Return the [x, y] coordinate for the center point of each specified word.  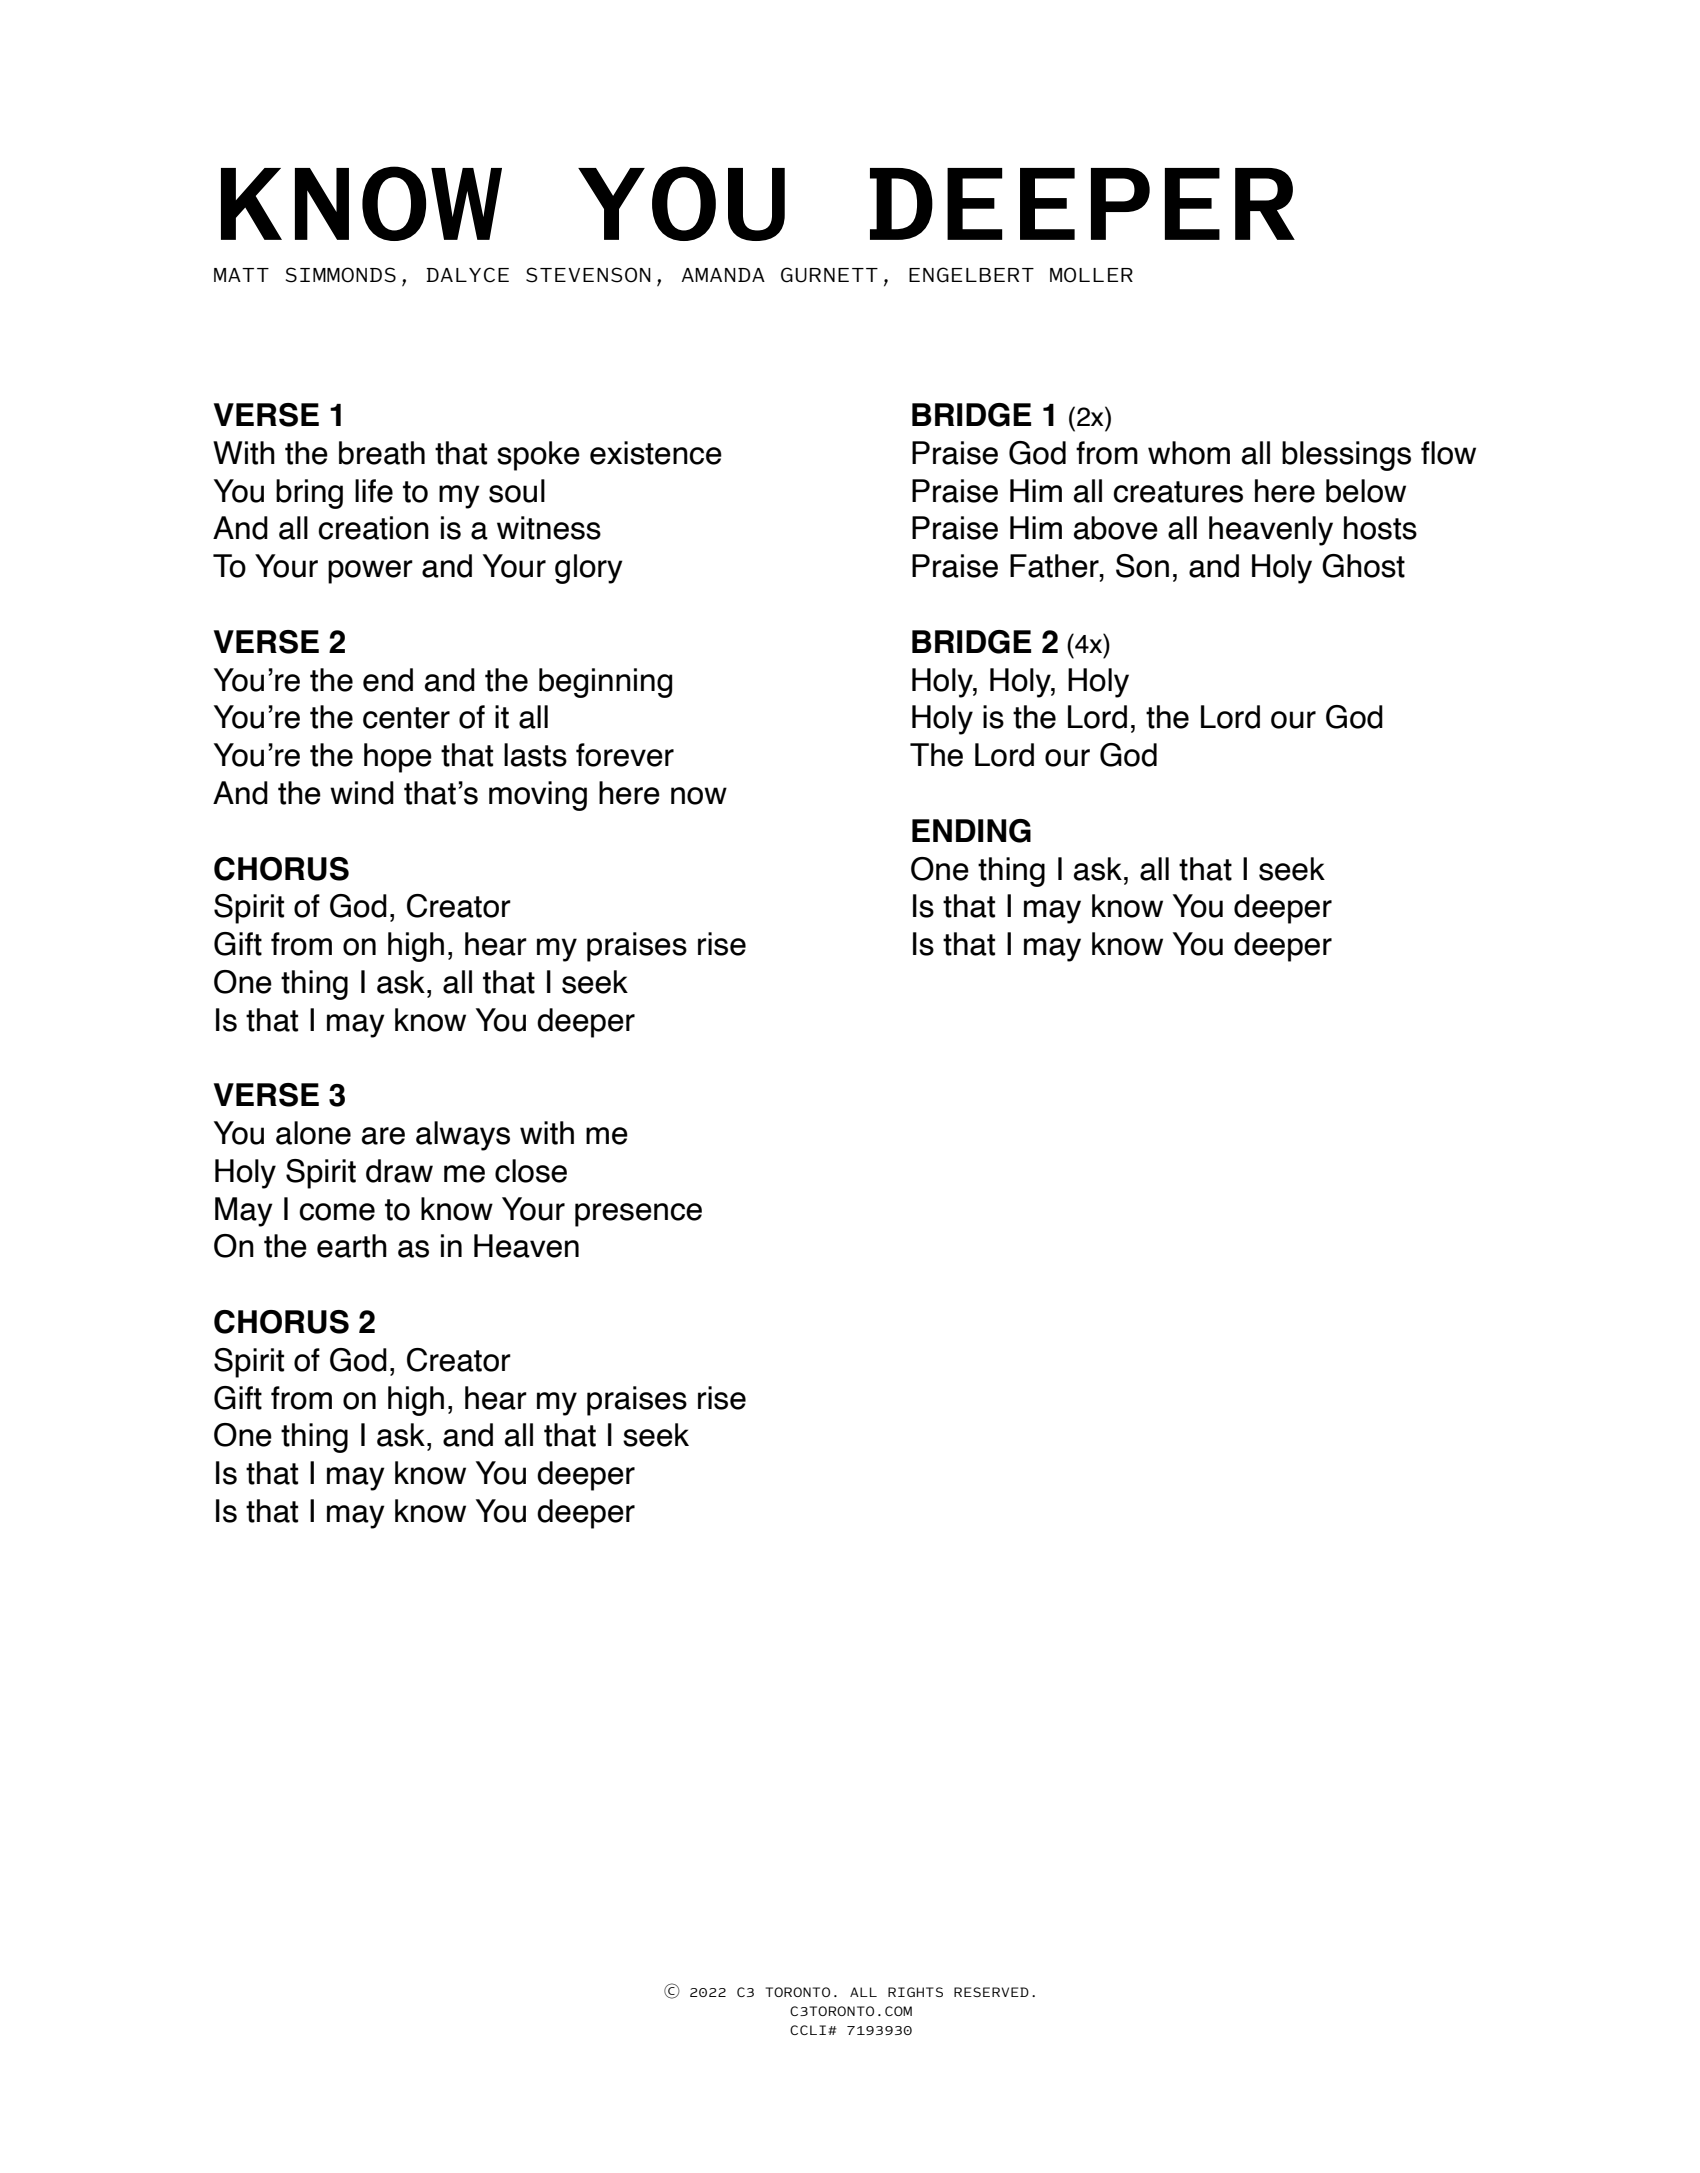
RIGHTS [915, 1992]
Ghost [1363, 566]
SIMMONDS [341, 275]
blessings [1346, 456]
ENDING [971, 831]
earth [352, 1246]
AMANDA [723, 275]
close [531, 1171]
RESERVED [991, 1992]
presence [638, 1215]
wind [362, 793]
